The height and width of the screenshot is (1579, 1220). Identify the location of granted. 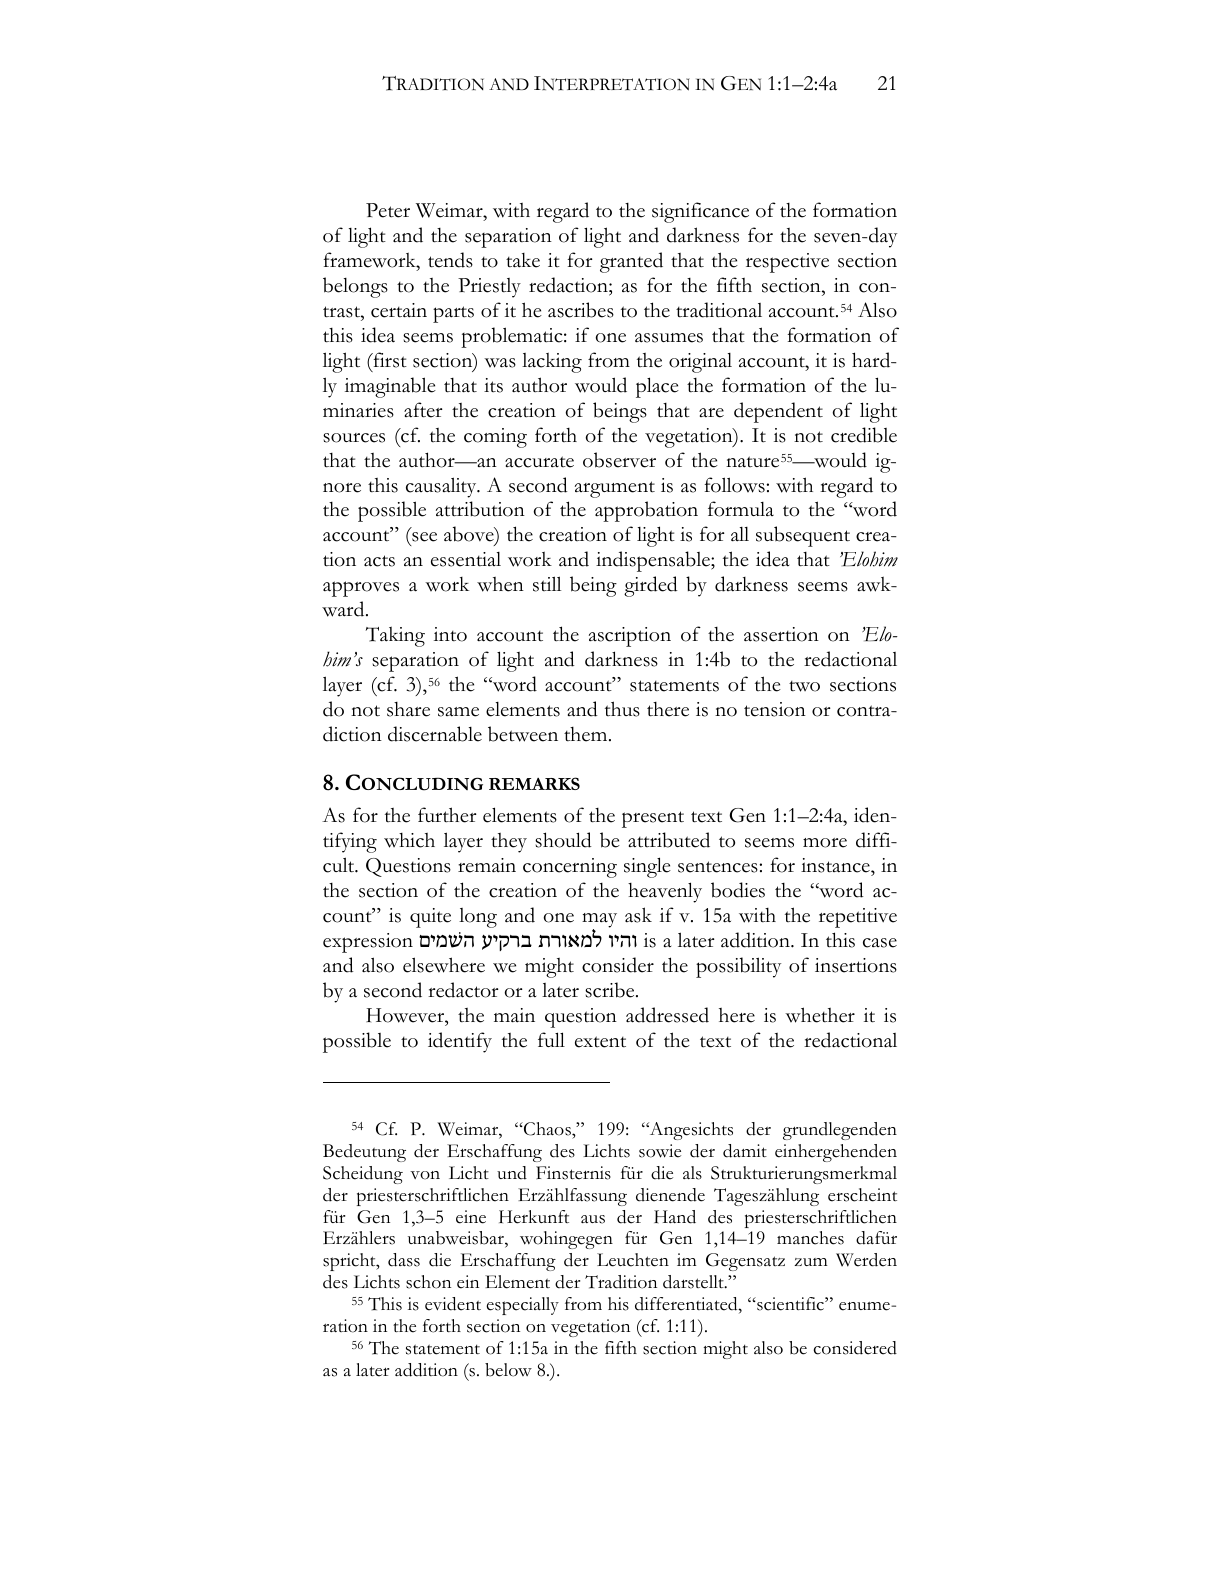
(631, 262).
